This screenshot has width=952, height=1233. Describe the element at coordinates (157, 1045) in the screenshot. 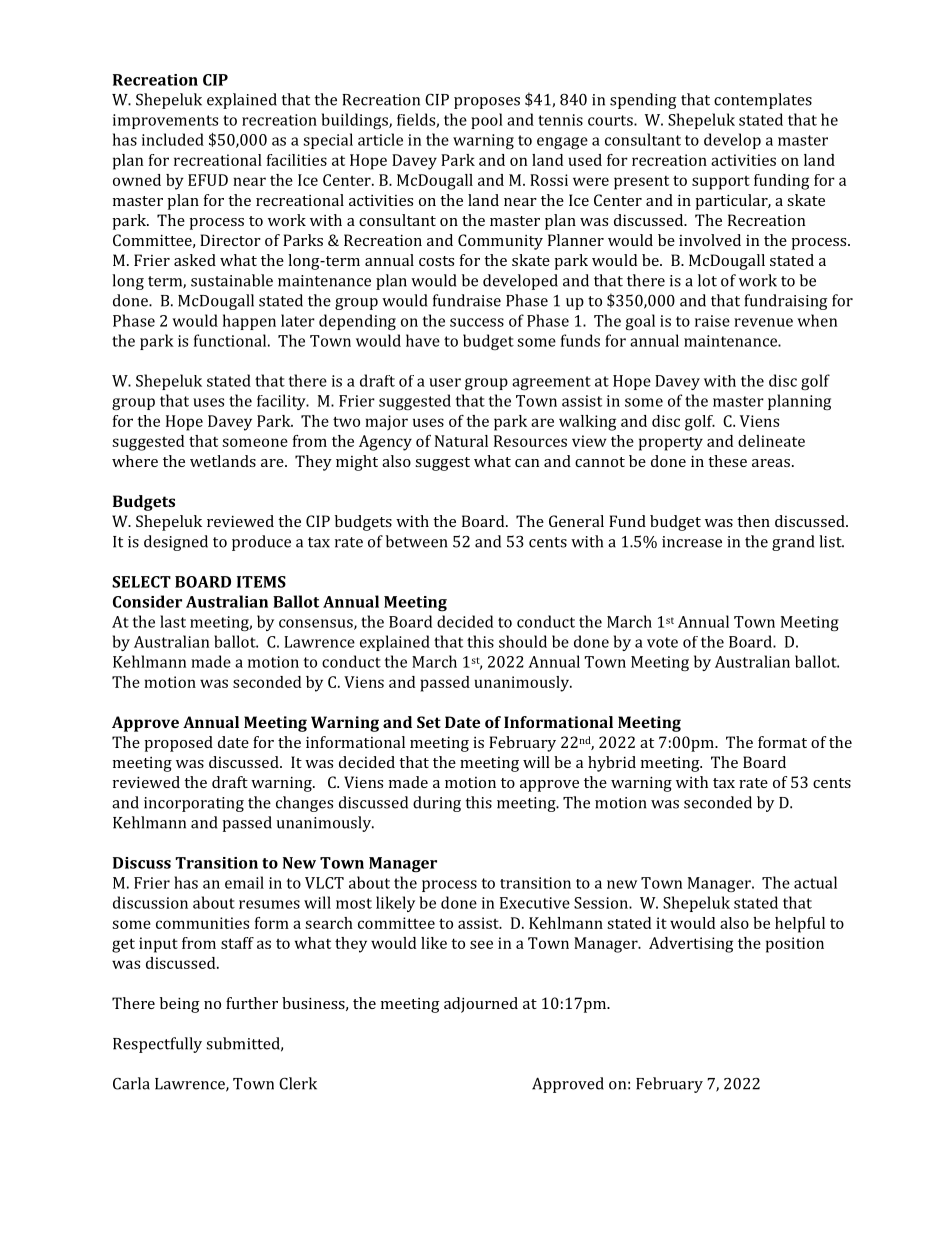

I see `Respectfully` at that location.
